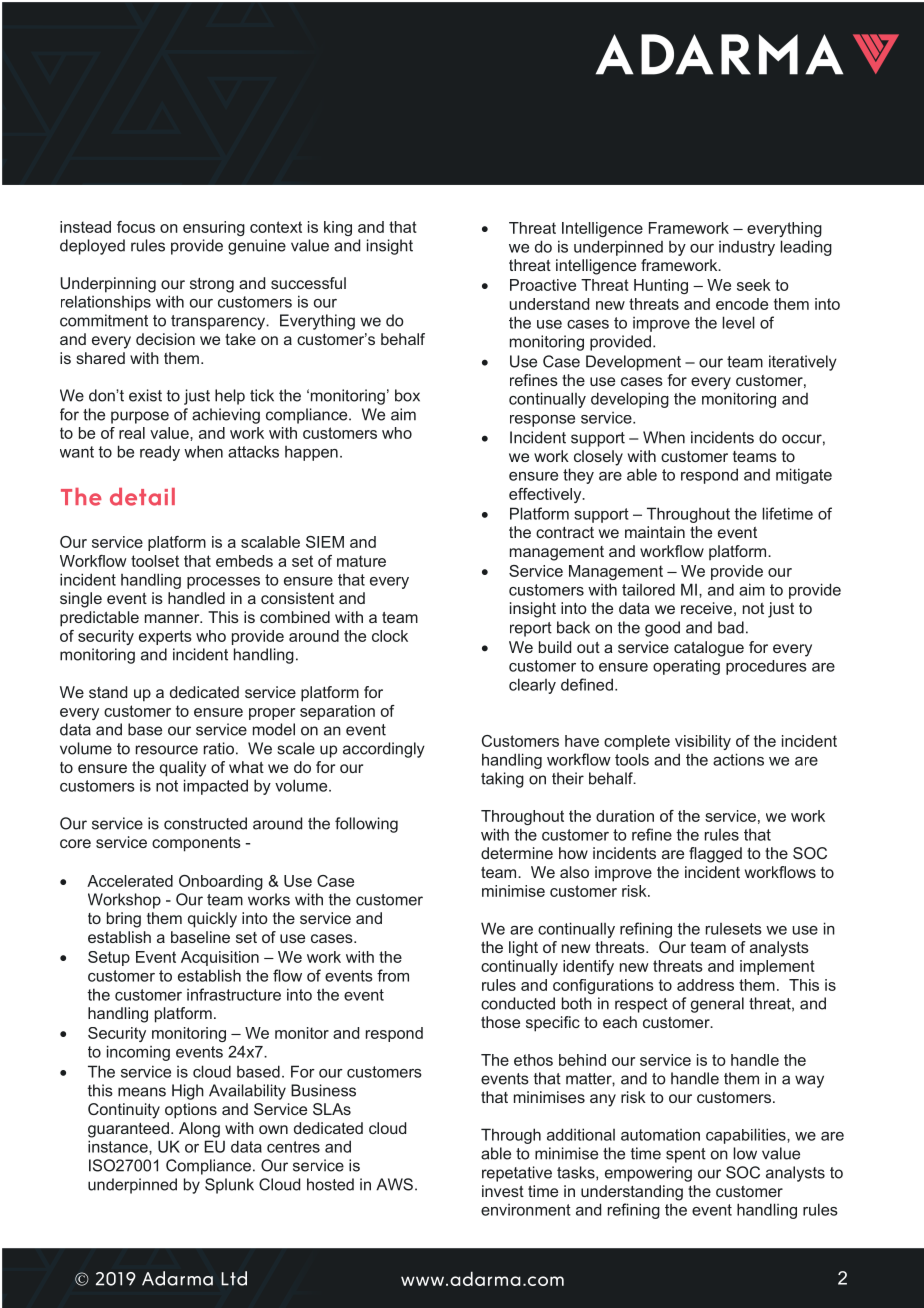 This document has height=1308, width=924. I want to click on mitigate, so click(804, 476).
